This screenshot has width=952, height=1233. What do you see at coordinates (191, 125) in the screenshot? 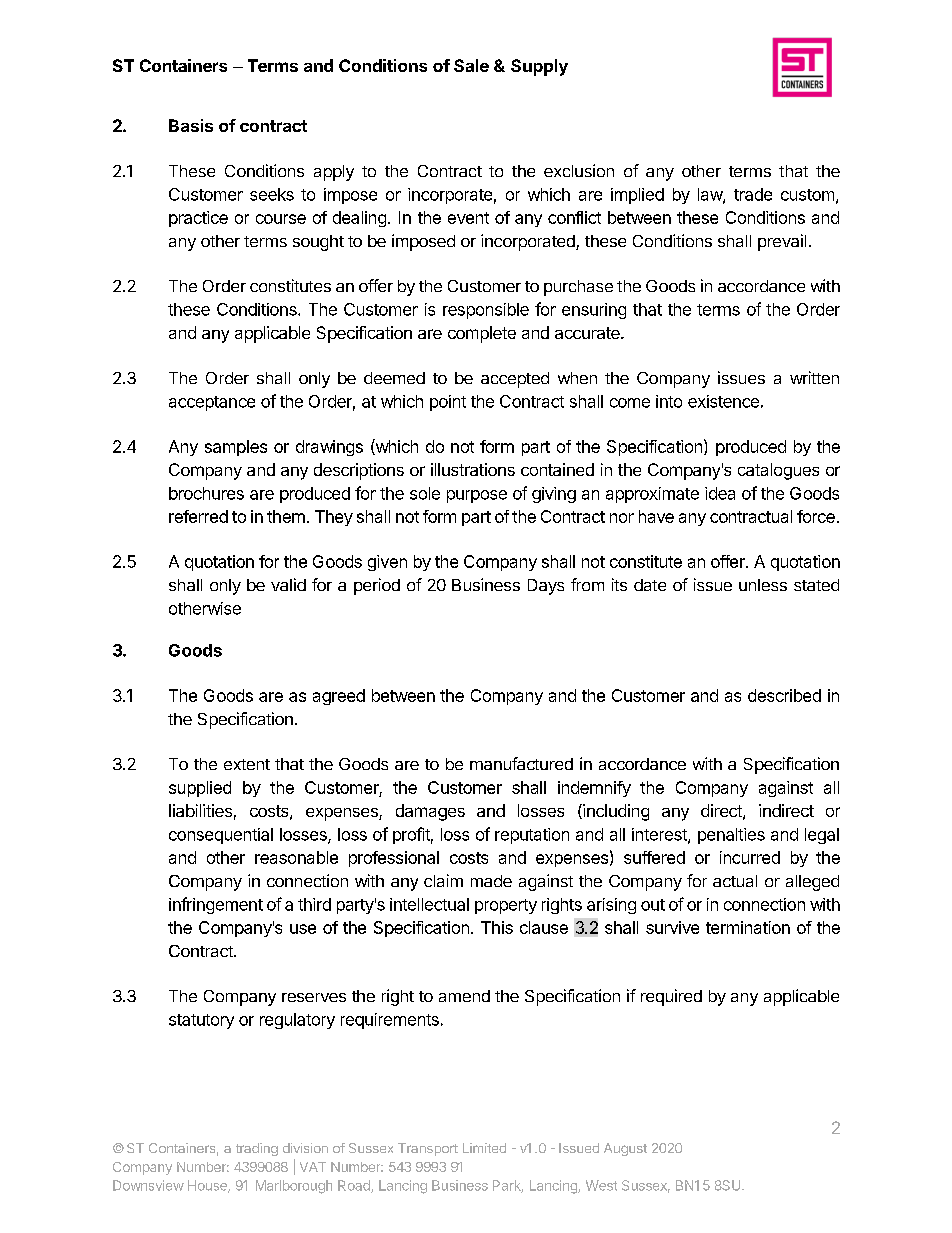
I see `Basis` at bounding box center [191, 125].
